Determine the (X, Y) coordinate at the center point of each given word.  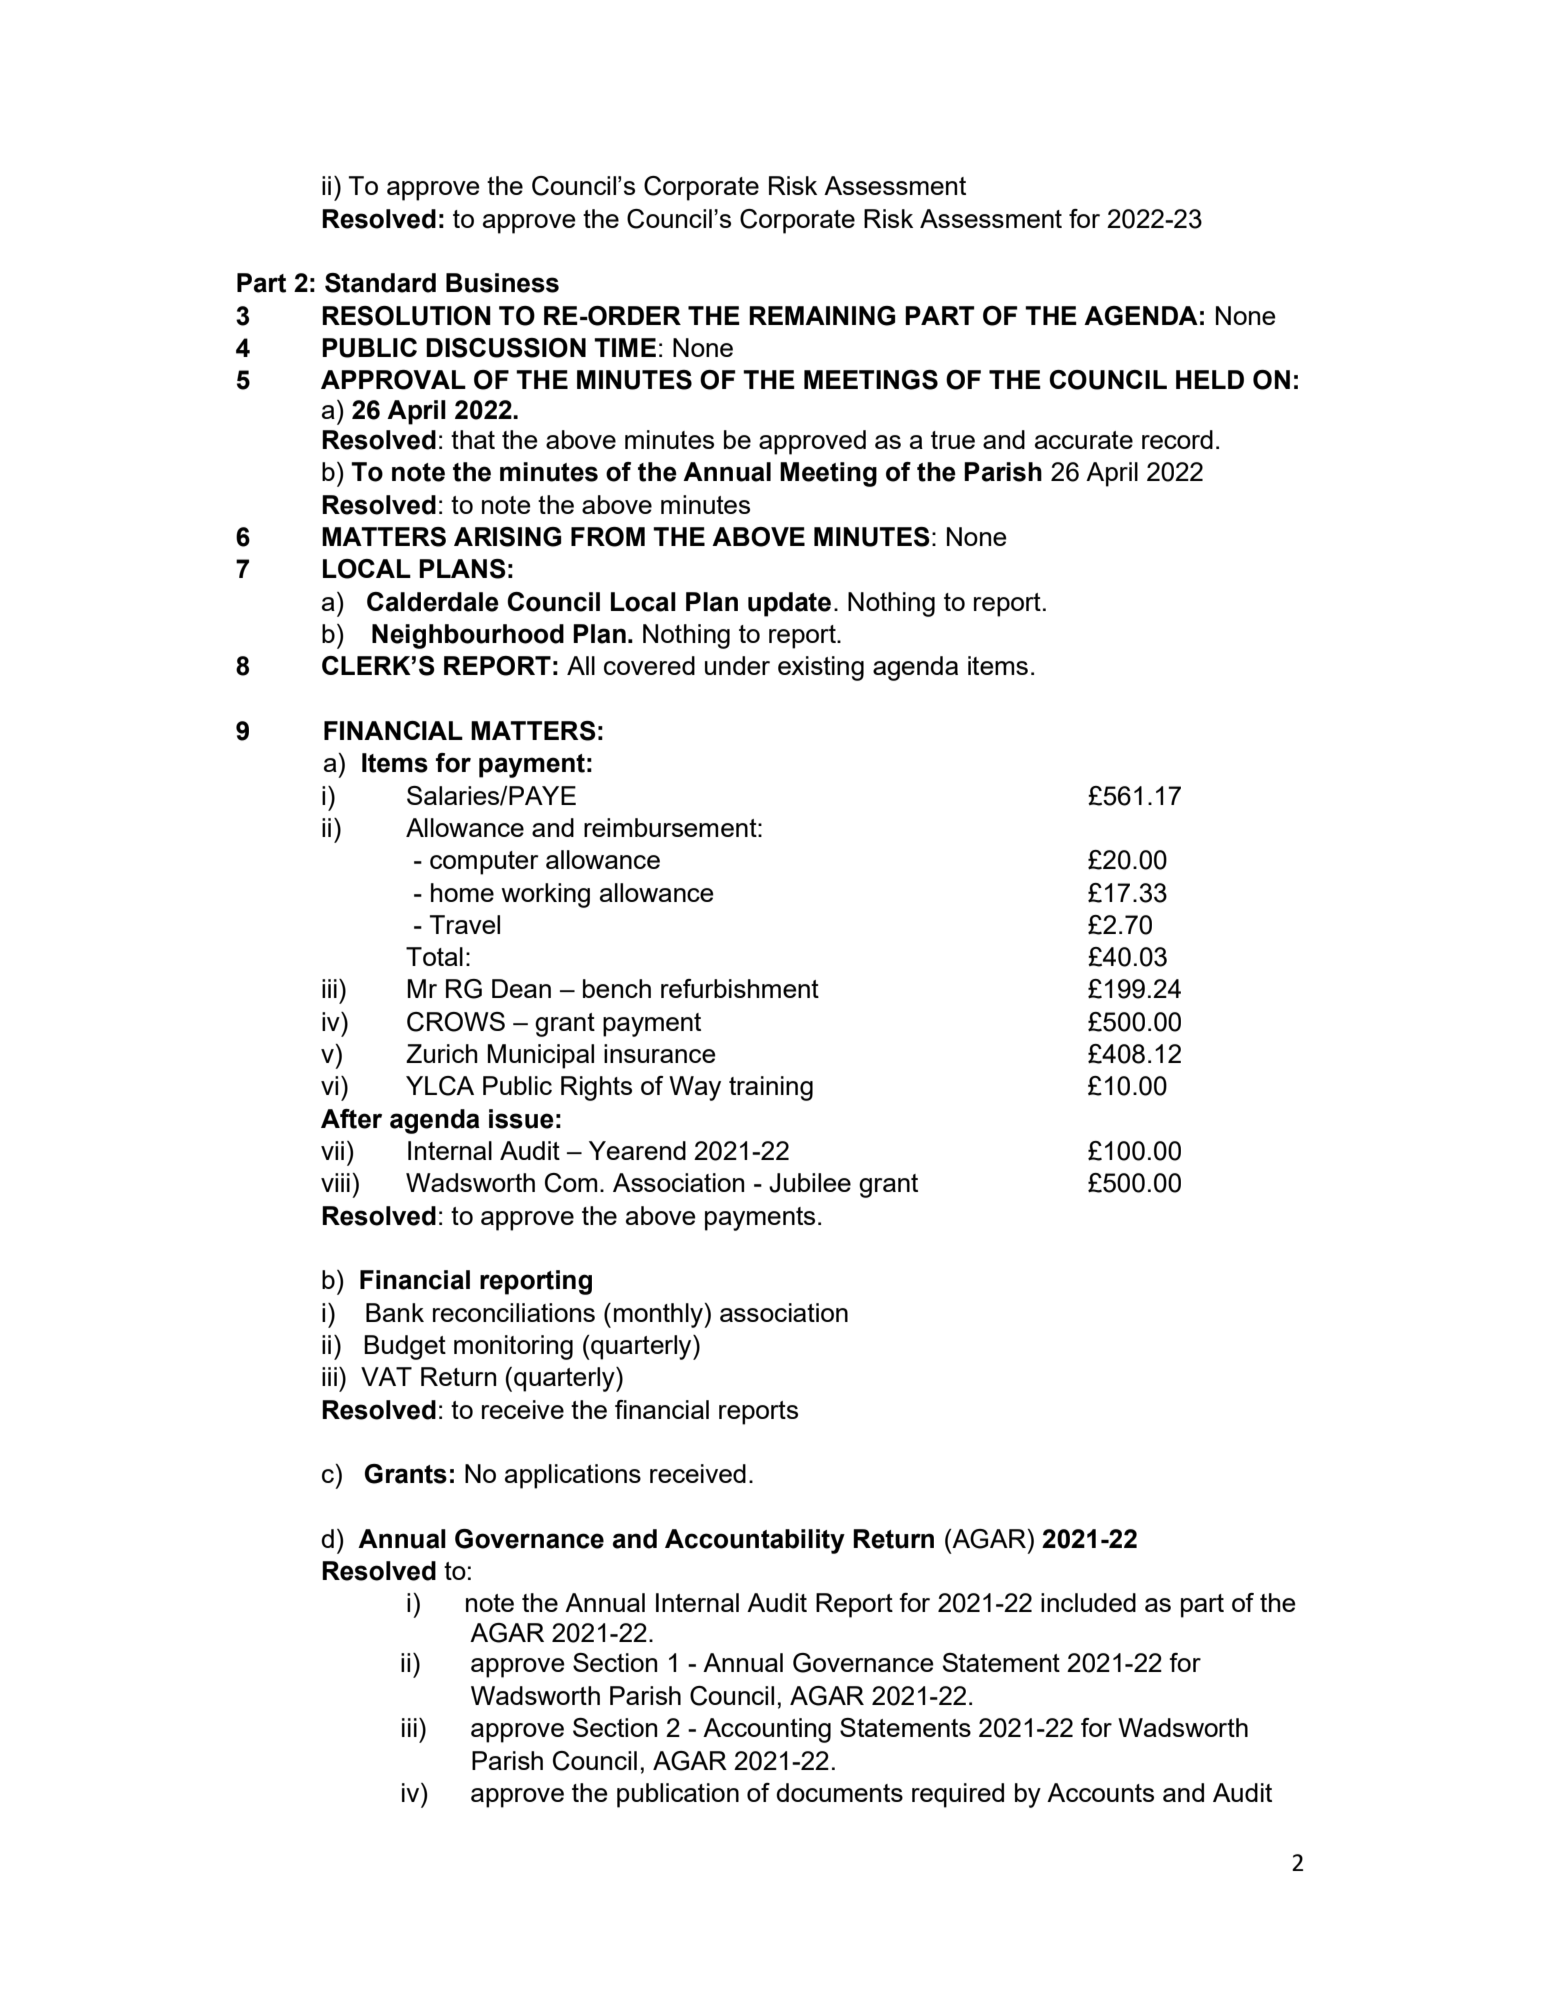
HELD (1210, 379)
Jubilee (810, 1183)
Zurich (442, 1053)
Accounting (767, 1730)
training (771, 1088)
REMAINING (822, 316)
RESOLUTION (406, 316)
